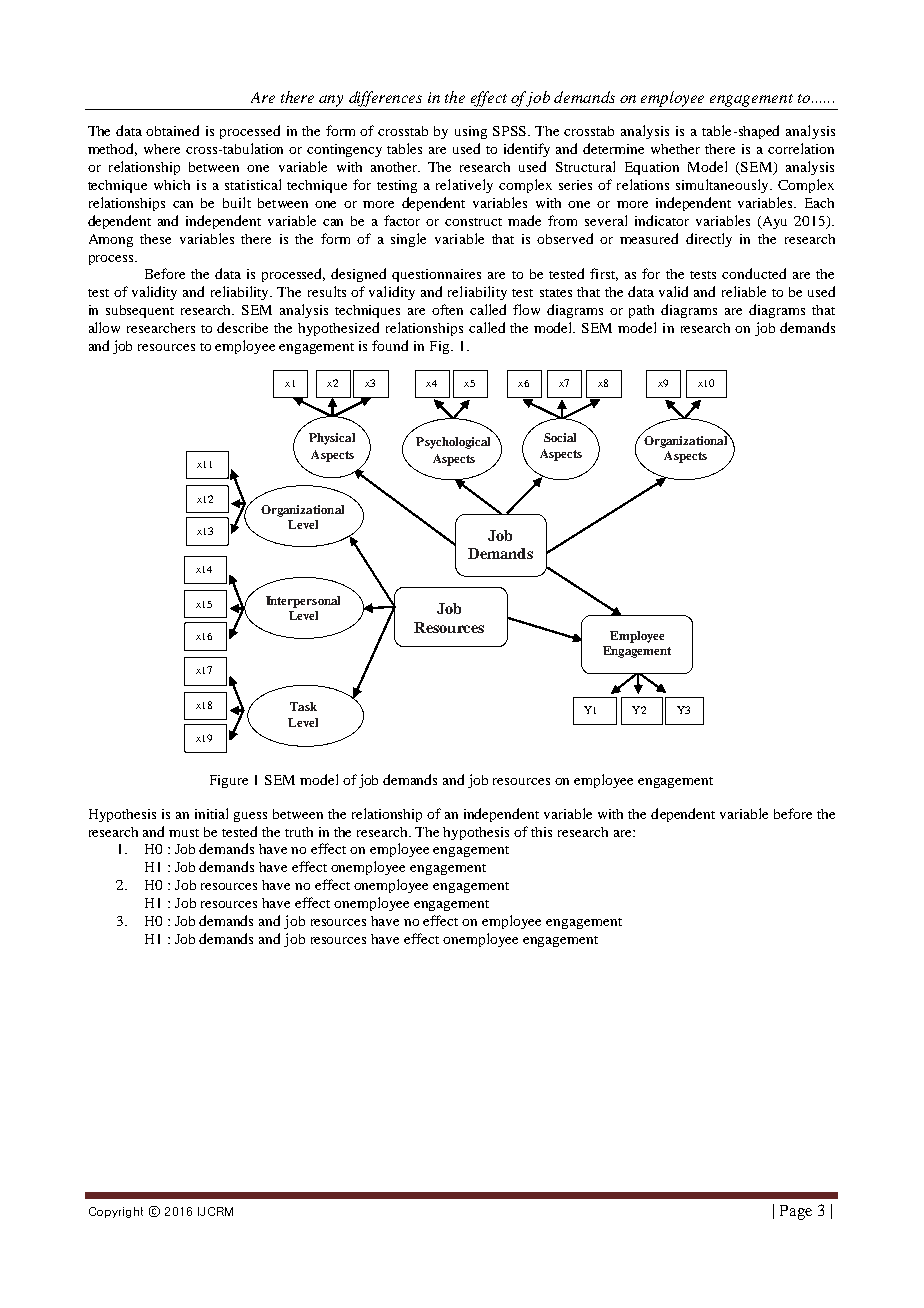  What do you see at coordinates (796, 1212) in the document?
I see `Page` at bounding box center [796, 1212].
